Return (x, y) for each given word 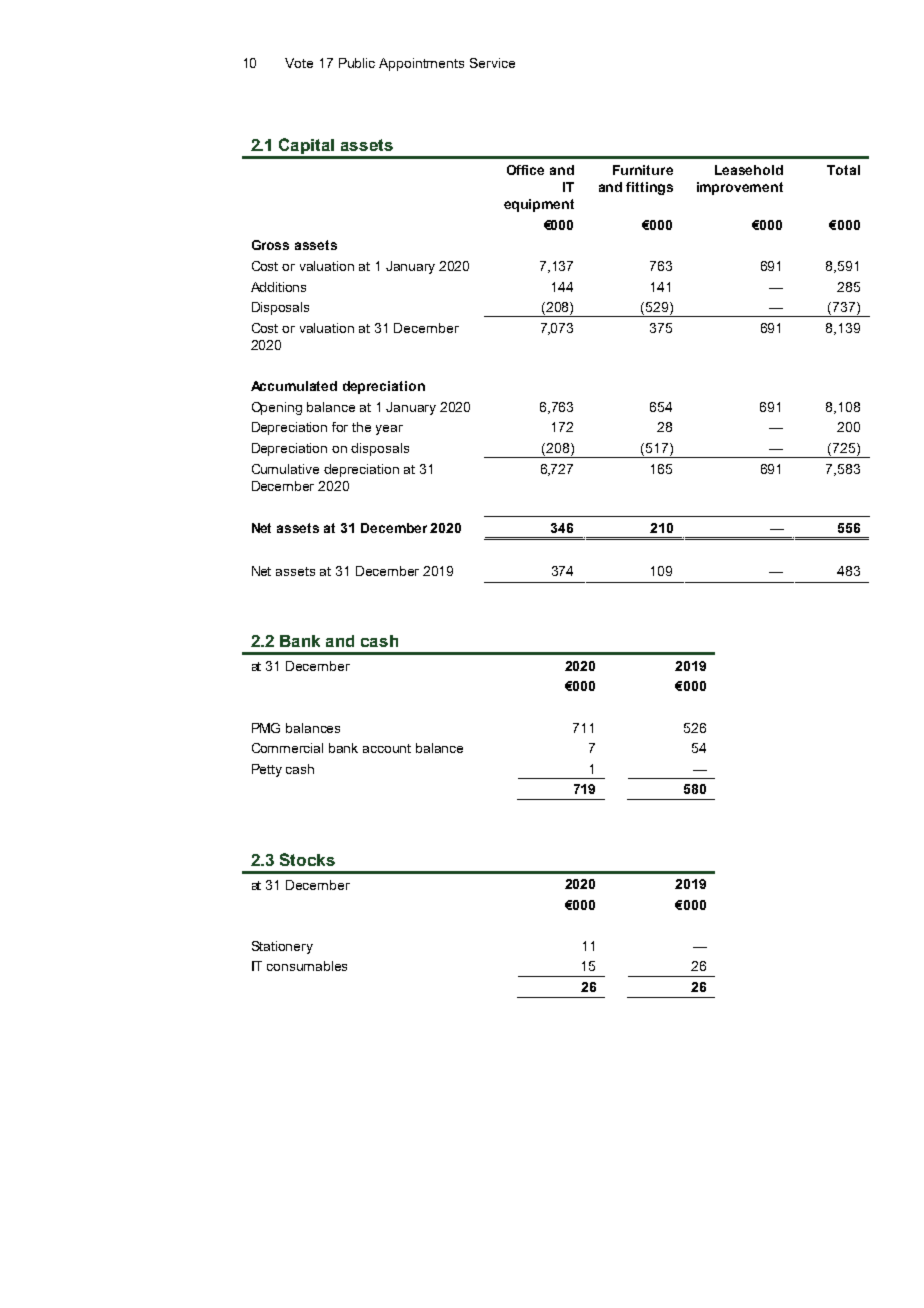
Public (357, 63)
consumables (307, 966)
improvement (740, 188)
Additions (278, 287)
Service (492, 63)
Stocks (307, 859)
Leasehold (749, 170)
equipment (539, 205)
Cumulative (285, 469)
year (389, 430)
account (387, 748)
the (361, 427)
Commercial (287, 748)
